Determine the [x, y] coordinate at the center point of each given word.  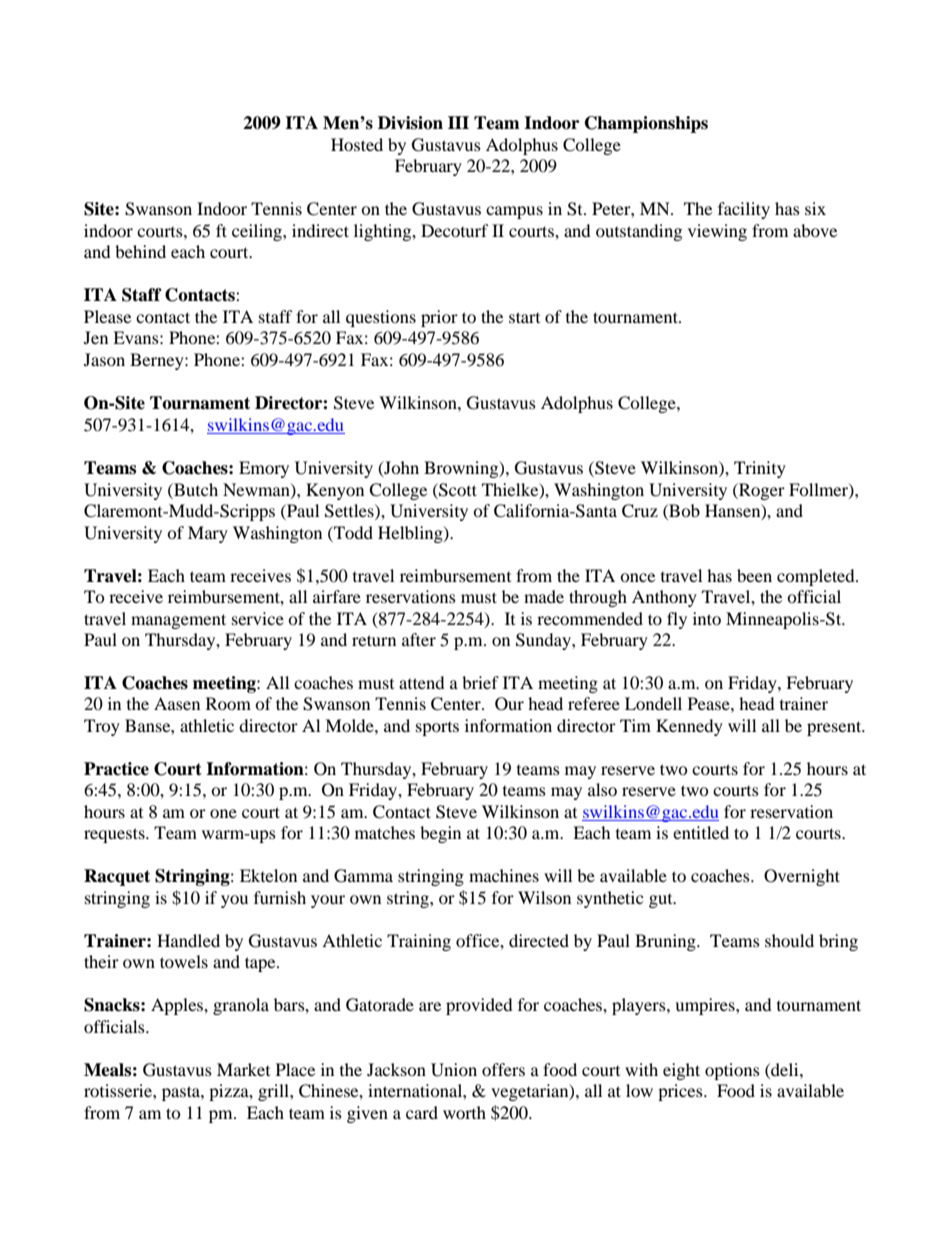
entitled [701, 832]
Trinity [760, 469]
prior [439, 318]
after [419, 639]
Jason [104, 359]
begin [440, 834]
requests [115, 835]
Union [454, 1070]
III [458, 122]
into [707, 618]
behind [140, 251]
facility [744, 210]
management [178, 621]
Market [243, 1069]
